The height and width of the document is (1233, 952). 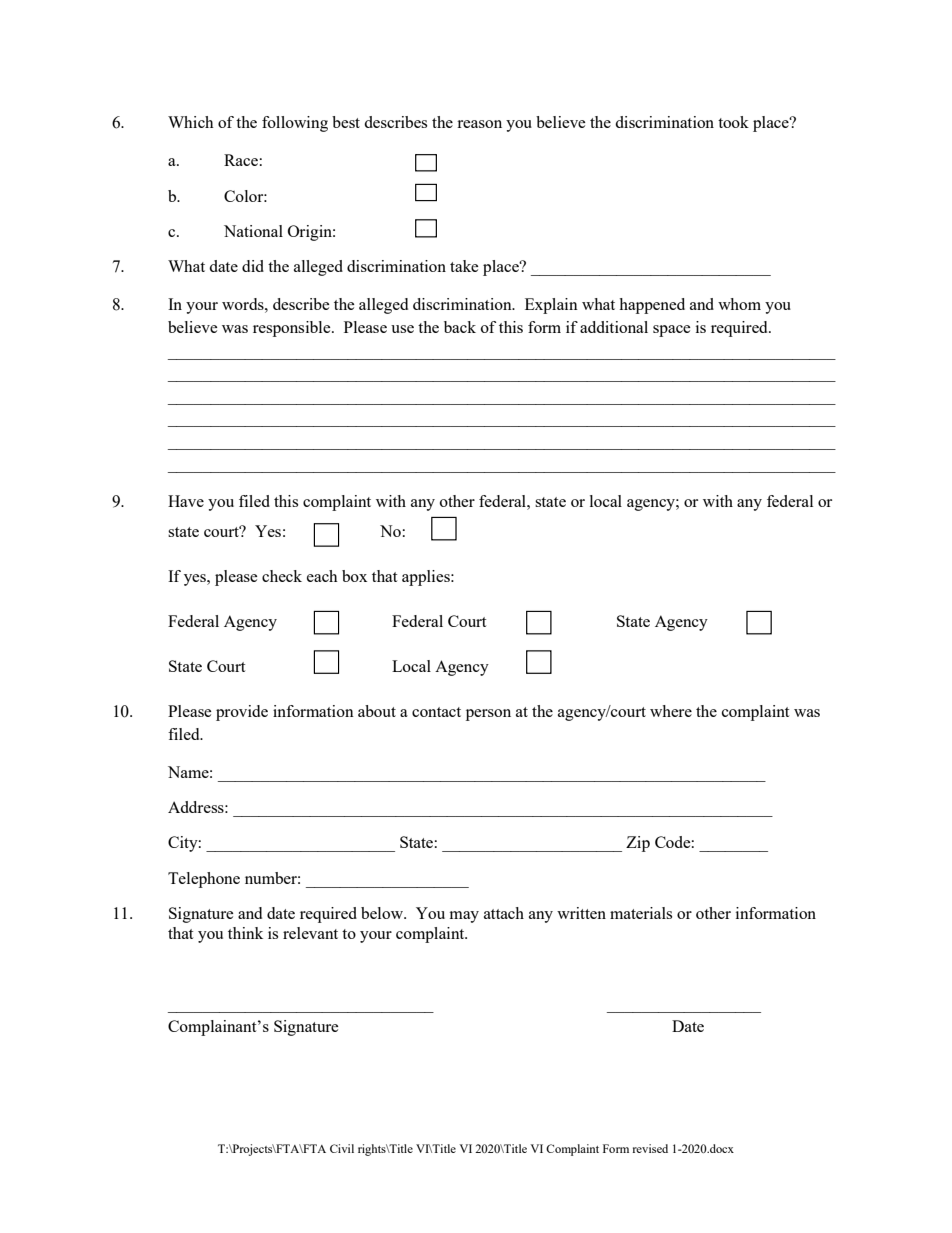 What do you see at coordinates (436, 712) in the document?
I see `contact` at bounding box center [436, 712].
